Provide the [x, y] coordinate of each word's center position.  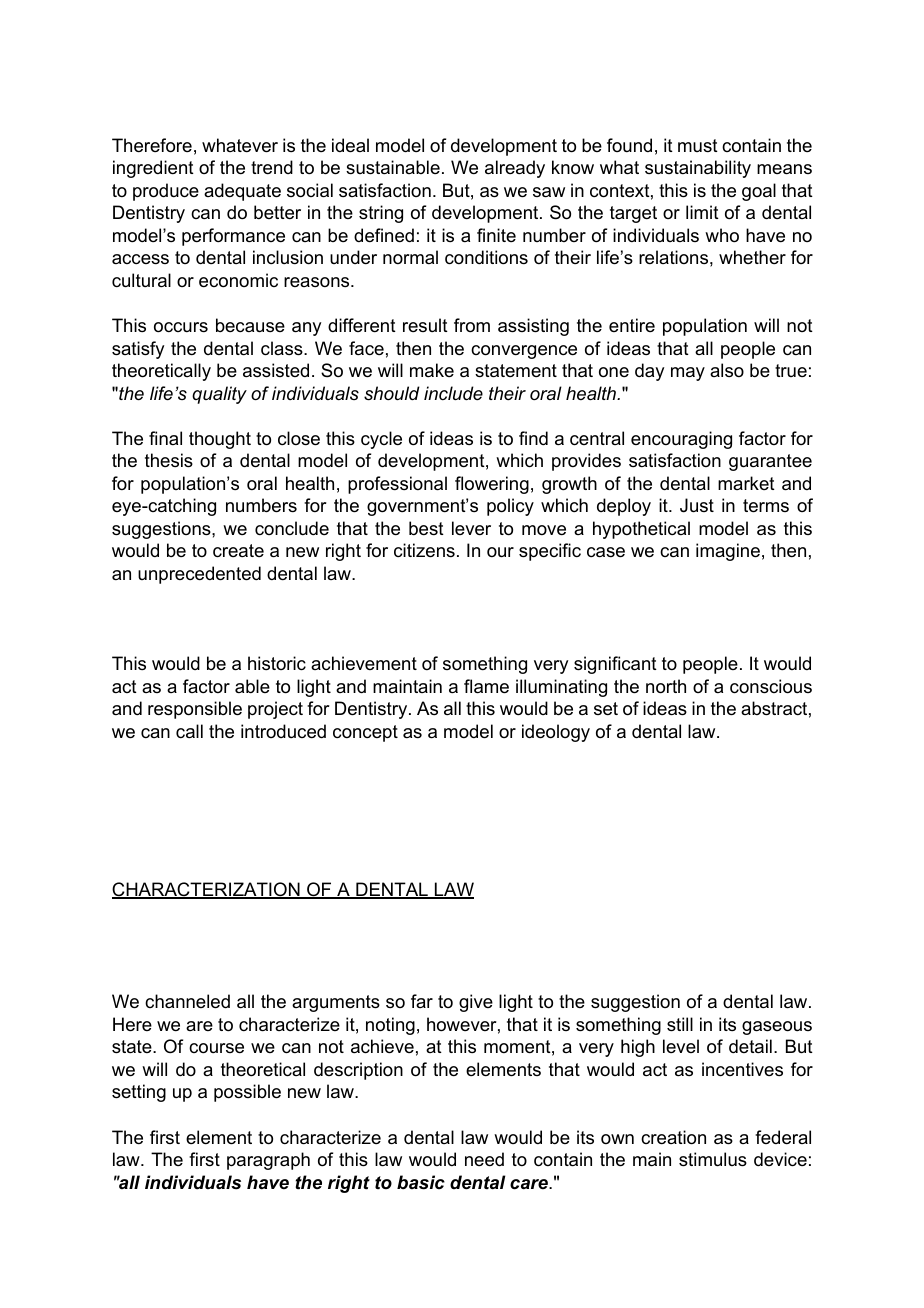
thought [220, 440]
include [453, 393]
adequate [242, 192]
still [680, 1024]
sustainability [698, 169]
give [476, 1003]
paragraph [268, 1161]
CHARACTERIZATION [207, 890]
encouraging [681, 440]
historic [277, 663]
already [515, 169]
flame [486, 686]
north [666, 686]
